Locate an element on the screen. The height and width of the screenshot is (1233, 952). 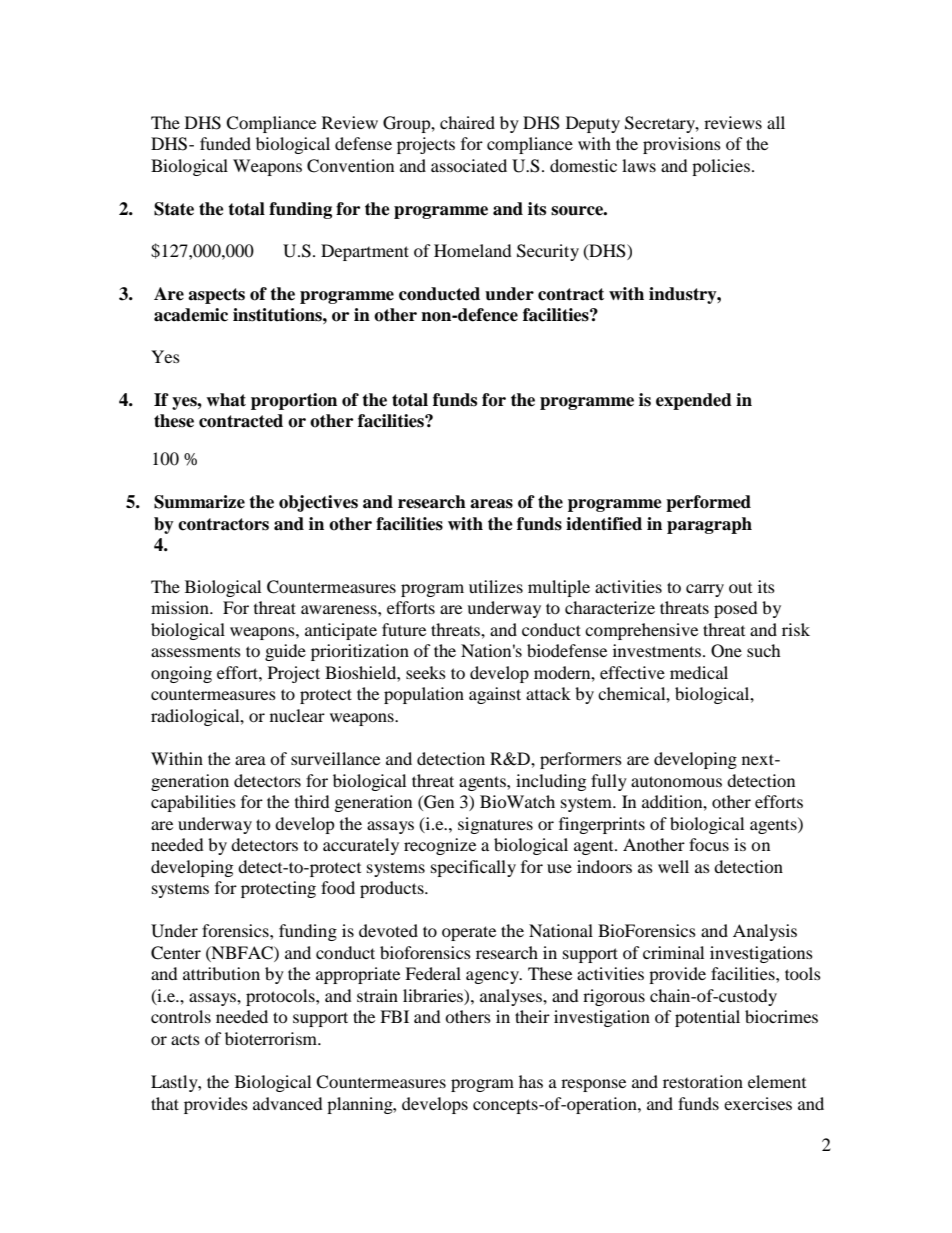
focus is located at coordinates (709, 844).
